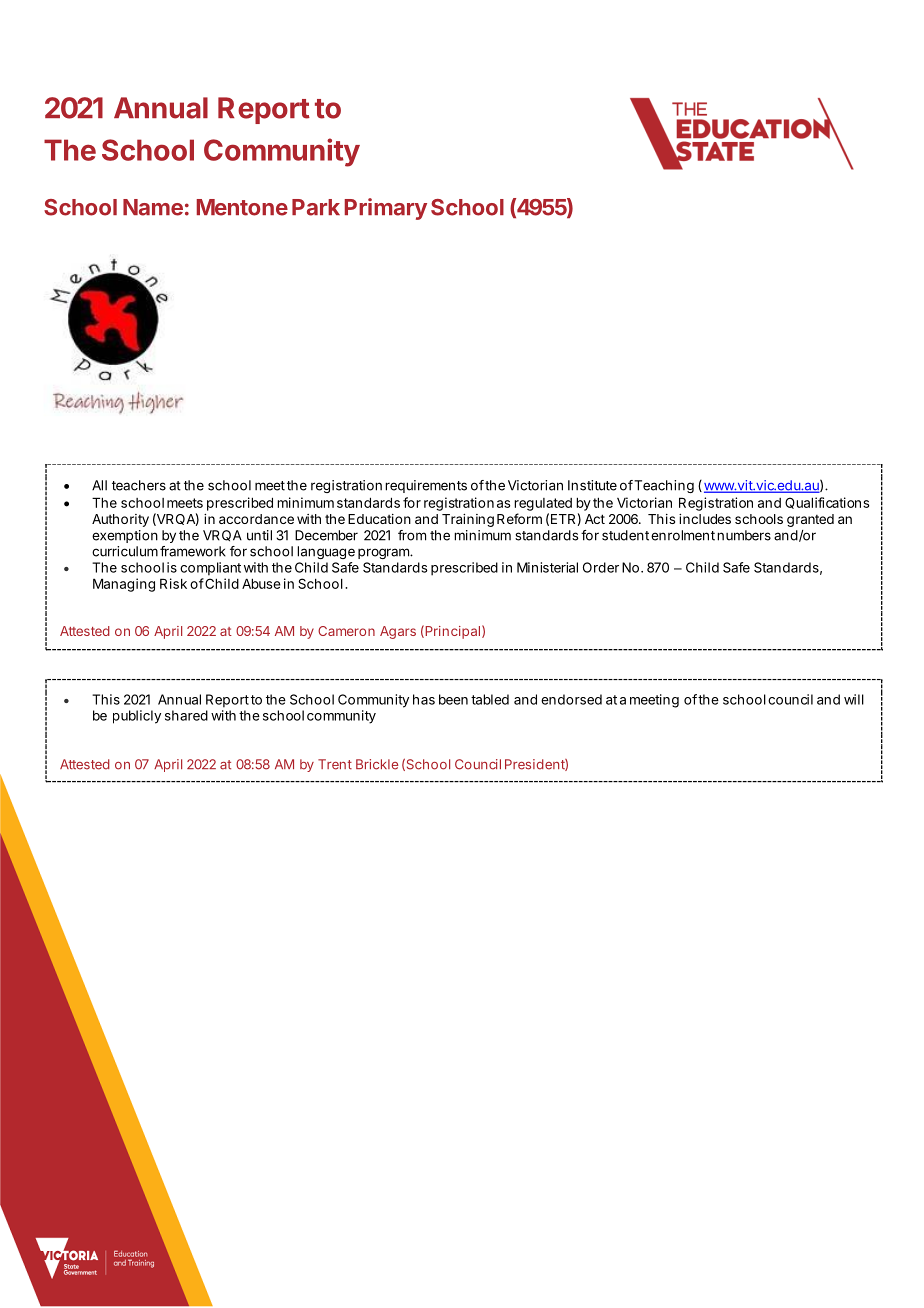  I want to click on Name, so click(153, 207).
